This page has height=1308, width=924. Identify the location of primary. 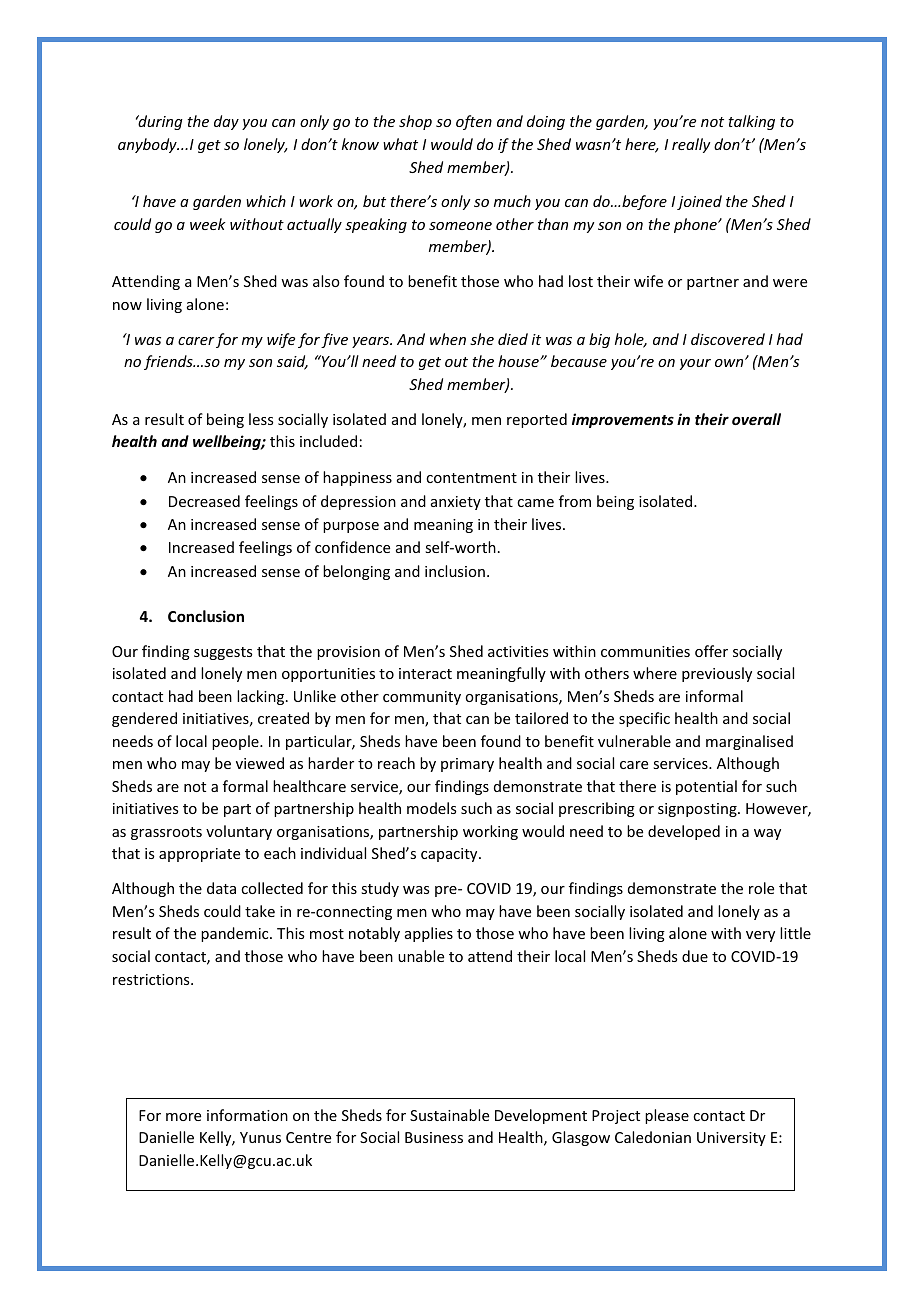
(467, 765).
